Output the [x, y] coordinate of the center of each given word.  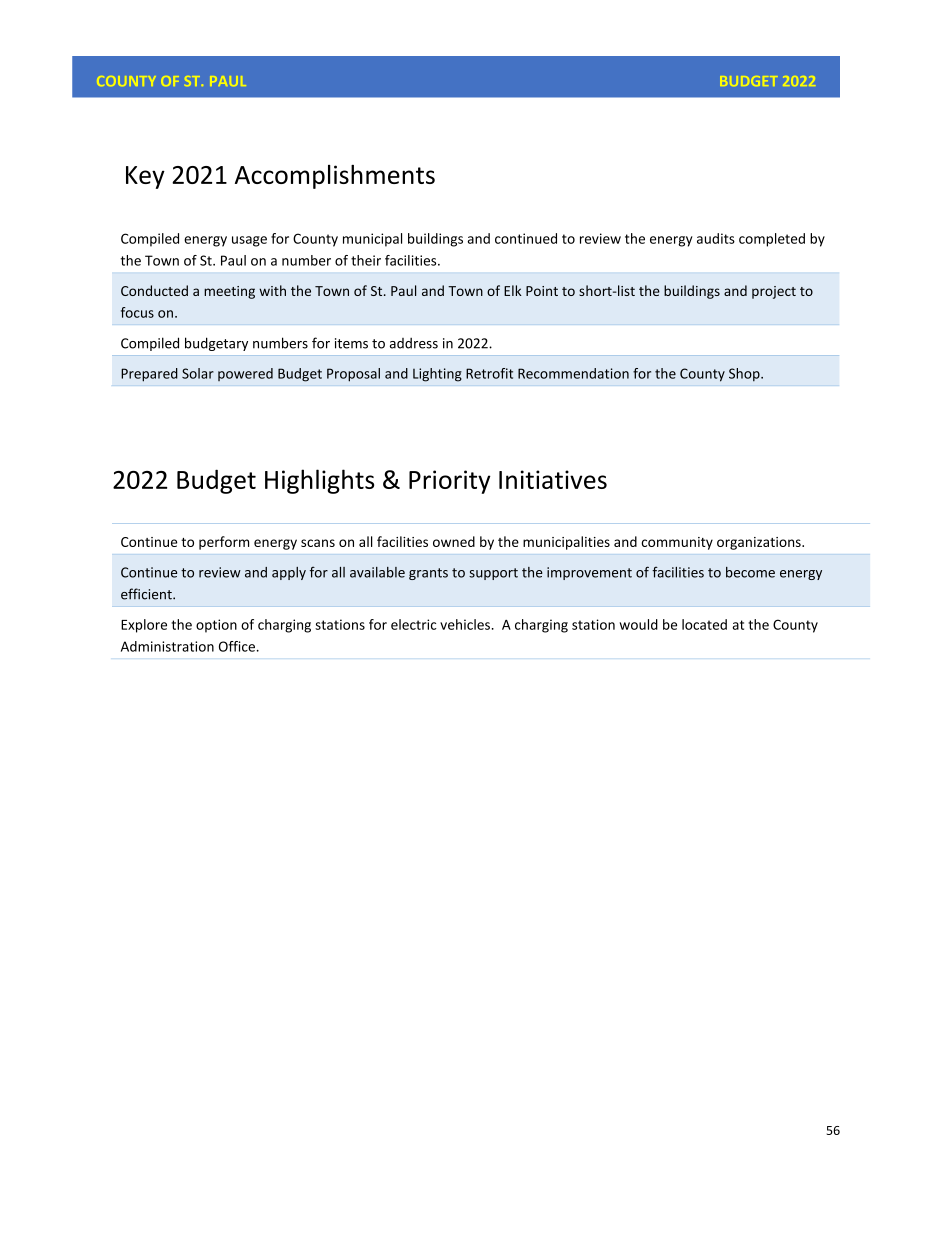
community [677, 543]
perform [224, 543]
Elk [513, 290]
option [216, 626]
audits [716, 238]
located [704, 624]
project [774, 292]
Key [145, 177]
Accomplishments [335, 177]
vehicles [465, 624]
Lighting [437, 375]
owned [454, 541]
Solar [198, 373]
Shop [745, 375]
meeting [229, 292]
